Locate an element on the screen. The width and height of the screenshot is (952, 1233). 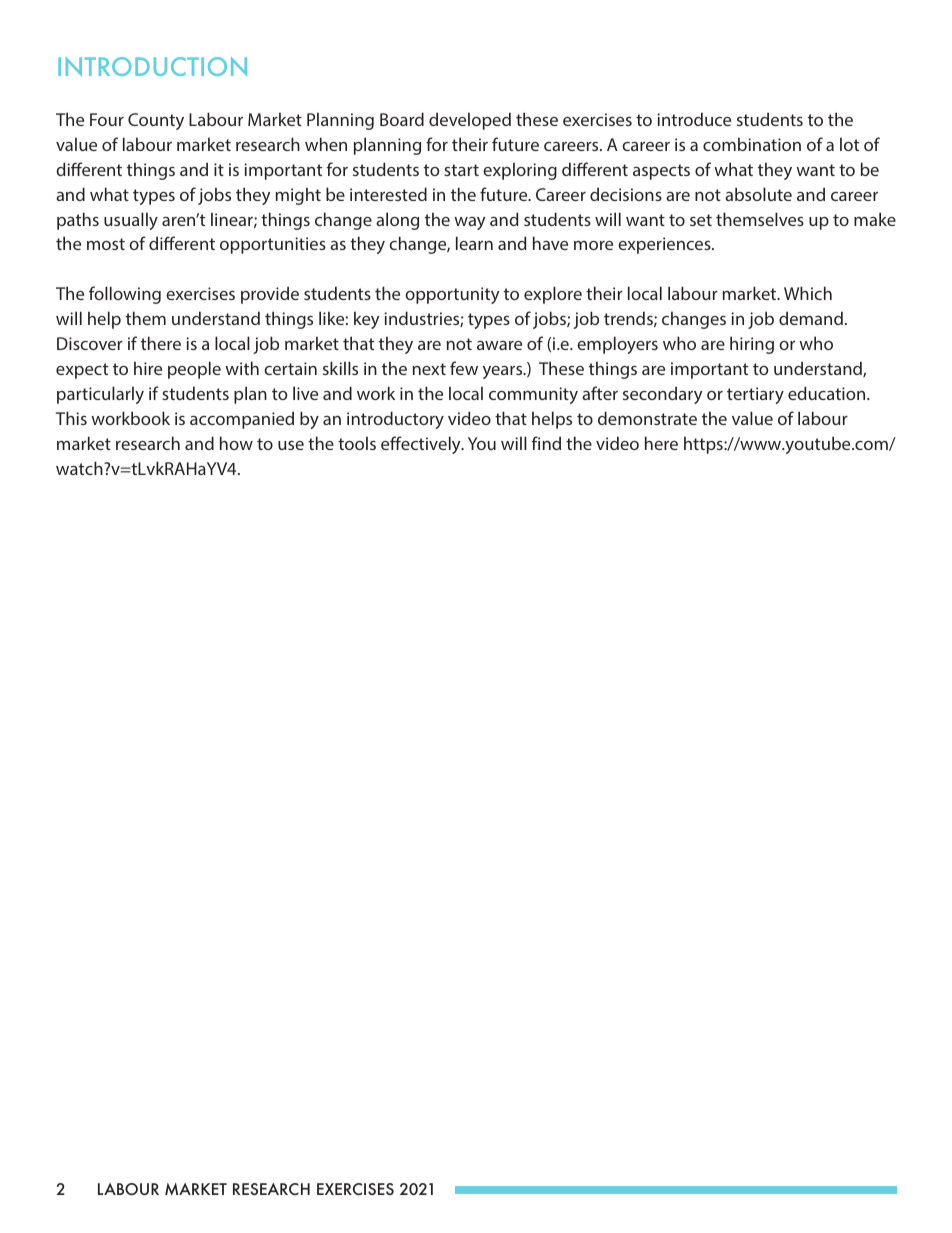
INTRODUCTION is located at coordinates (152, 66).
